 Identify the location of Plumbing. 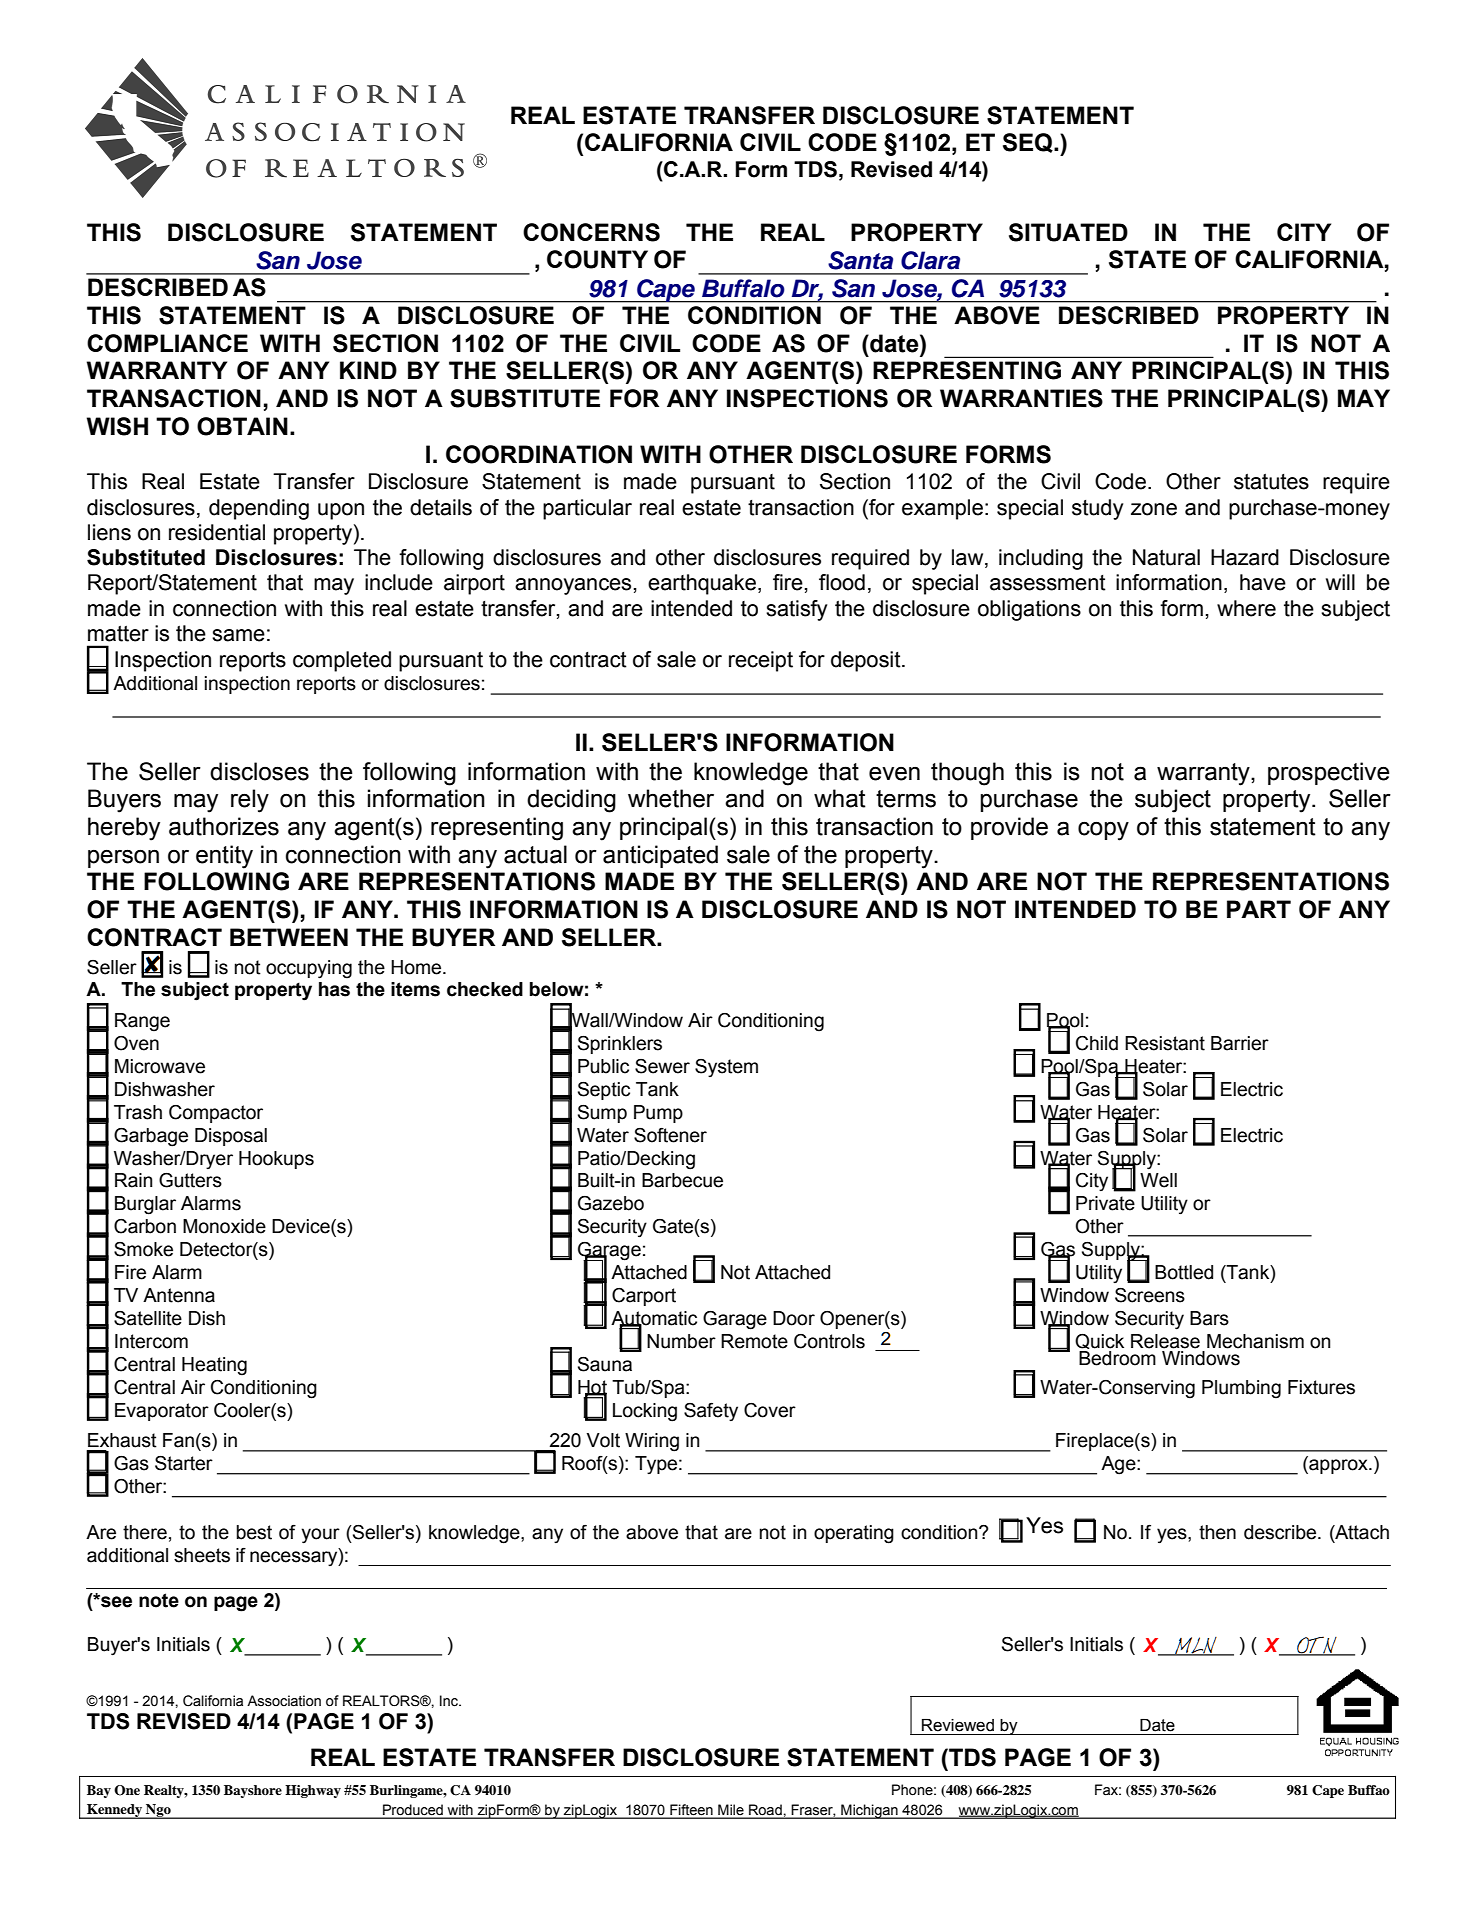
(1241, 1389).
